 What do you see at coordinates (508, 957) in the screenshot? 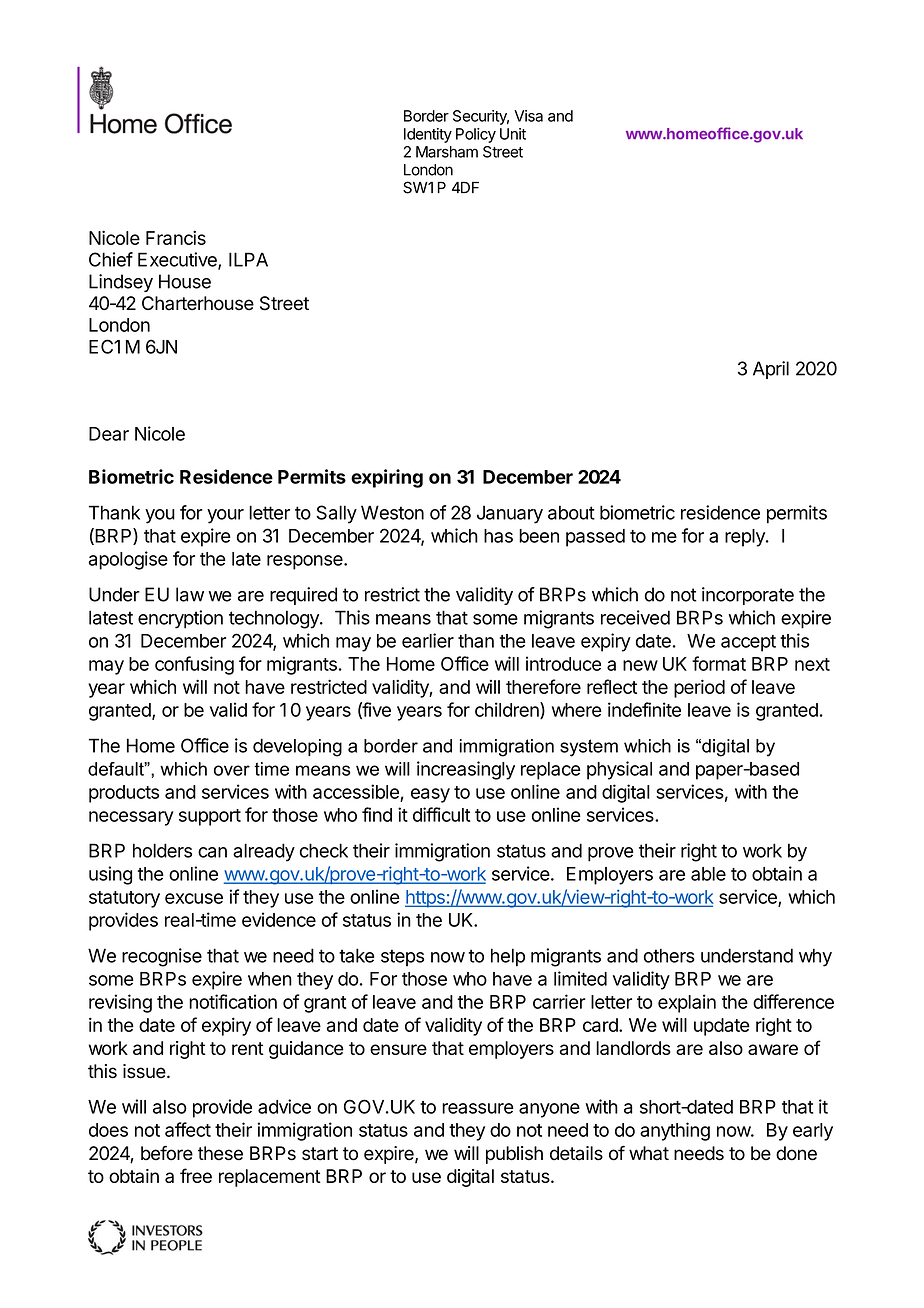
I see `help` at bounding box center [508, 957].
